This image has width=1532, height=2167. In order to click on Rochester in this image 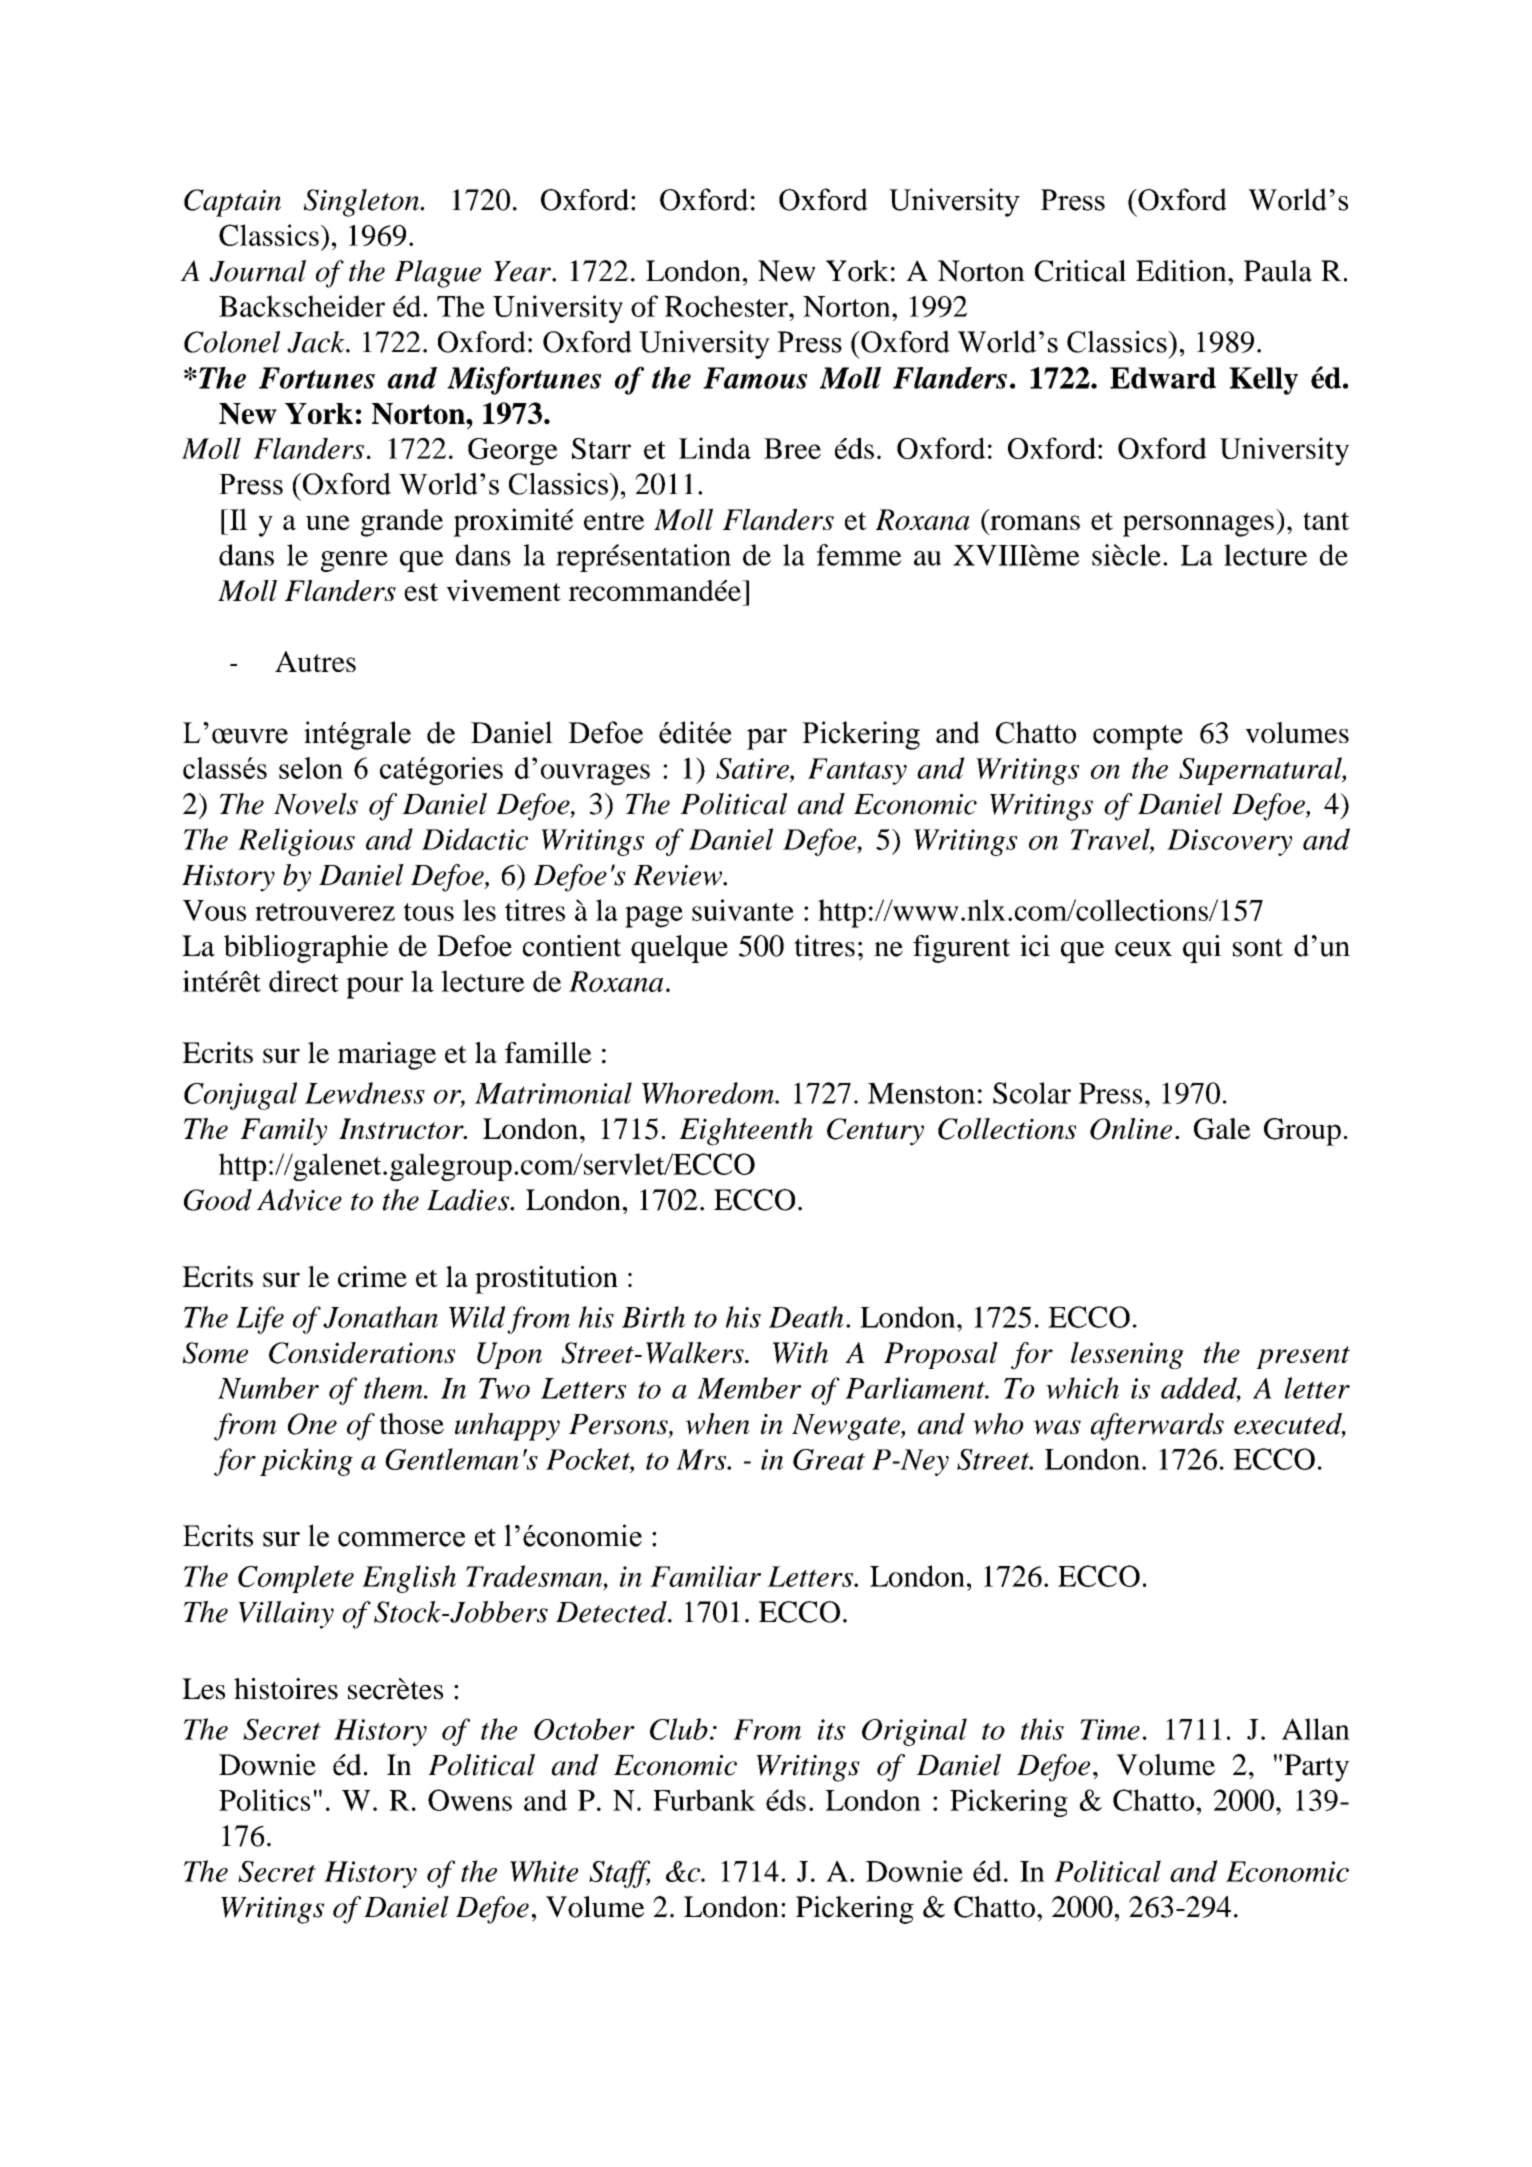, I will do `click(727, 306)`.
